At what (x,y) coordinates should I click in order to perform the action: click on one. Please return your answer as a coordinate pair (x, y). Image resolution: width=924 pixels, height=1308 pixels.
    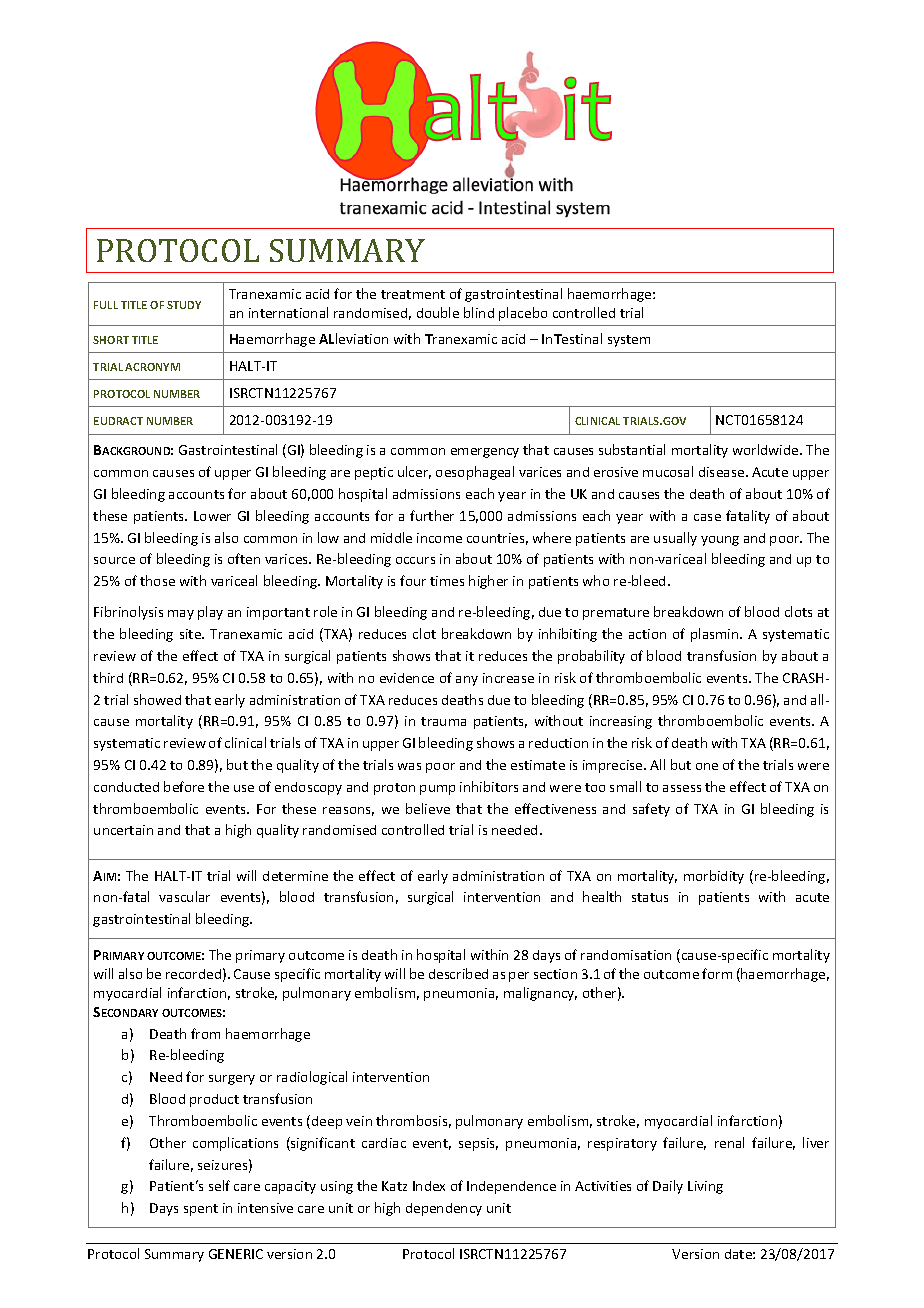
    Looking at the image, I should click on (707, 766).
